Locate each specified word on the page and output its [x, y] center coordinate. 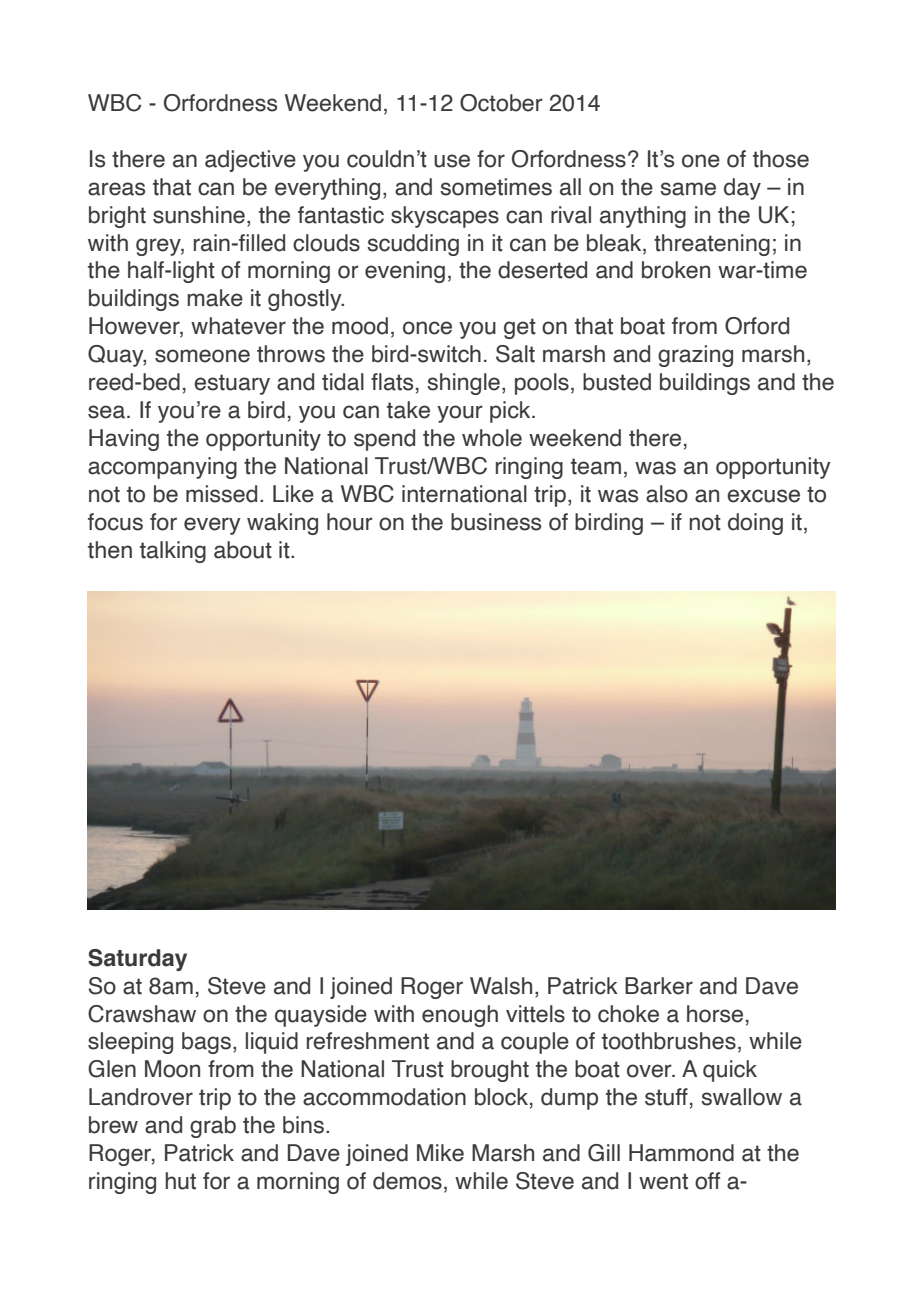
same [688, 189]
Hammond [681, 1153]
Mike [440, 1153]
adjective [250, 161]
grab [213, 1127]
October [501, 103]
